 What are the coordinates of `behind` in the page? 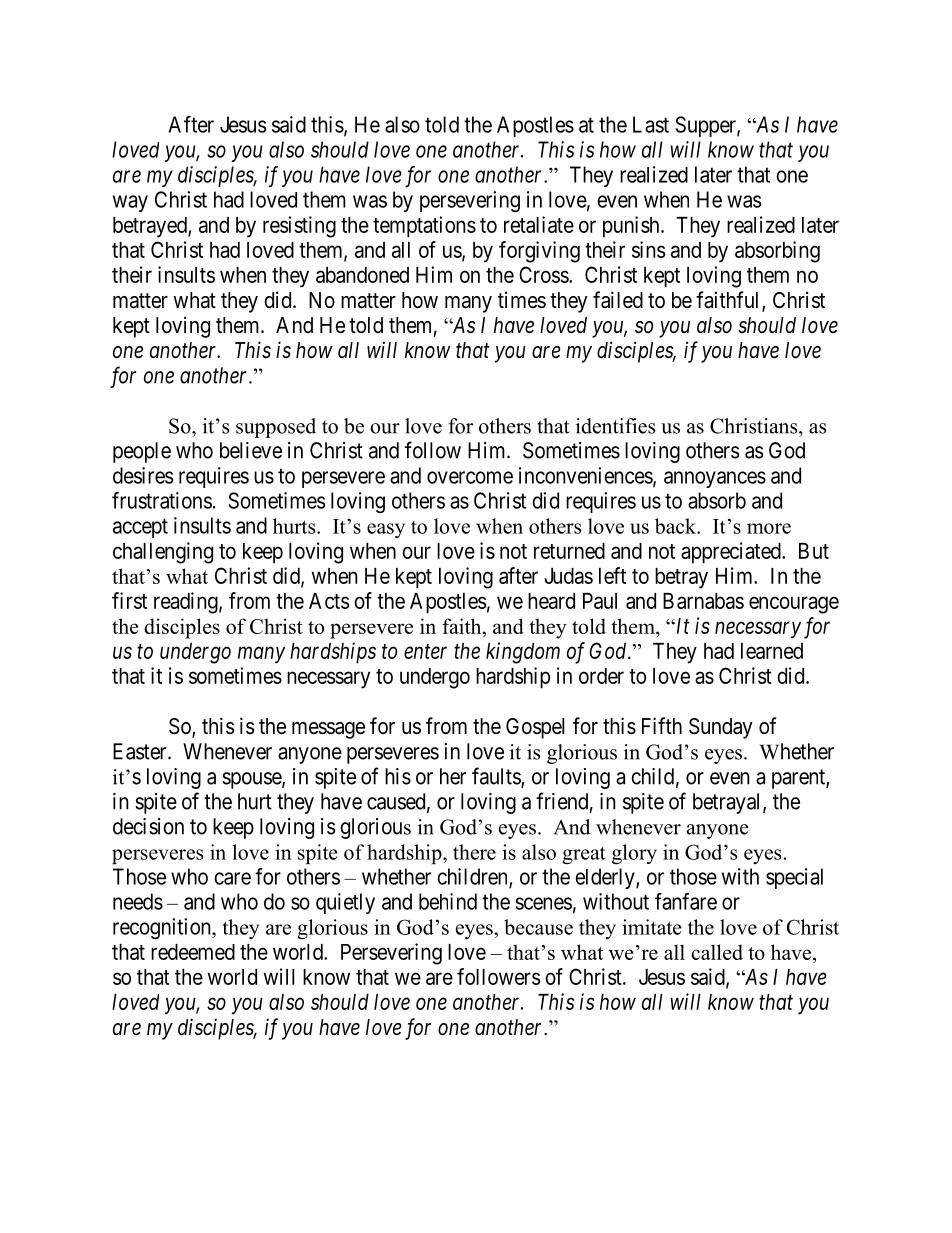 It's located at (448, 901).
